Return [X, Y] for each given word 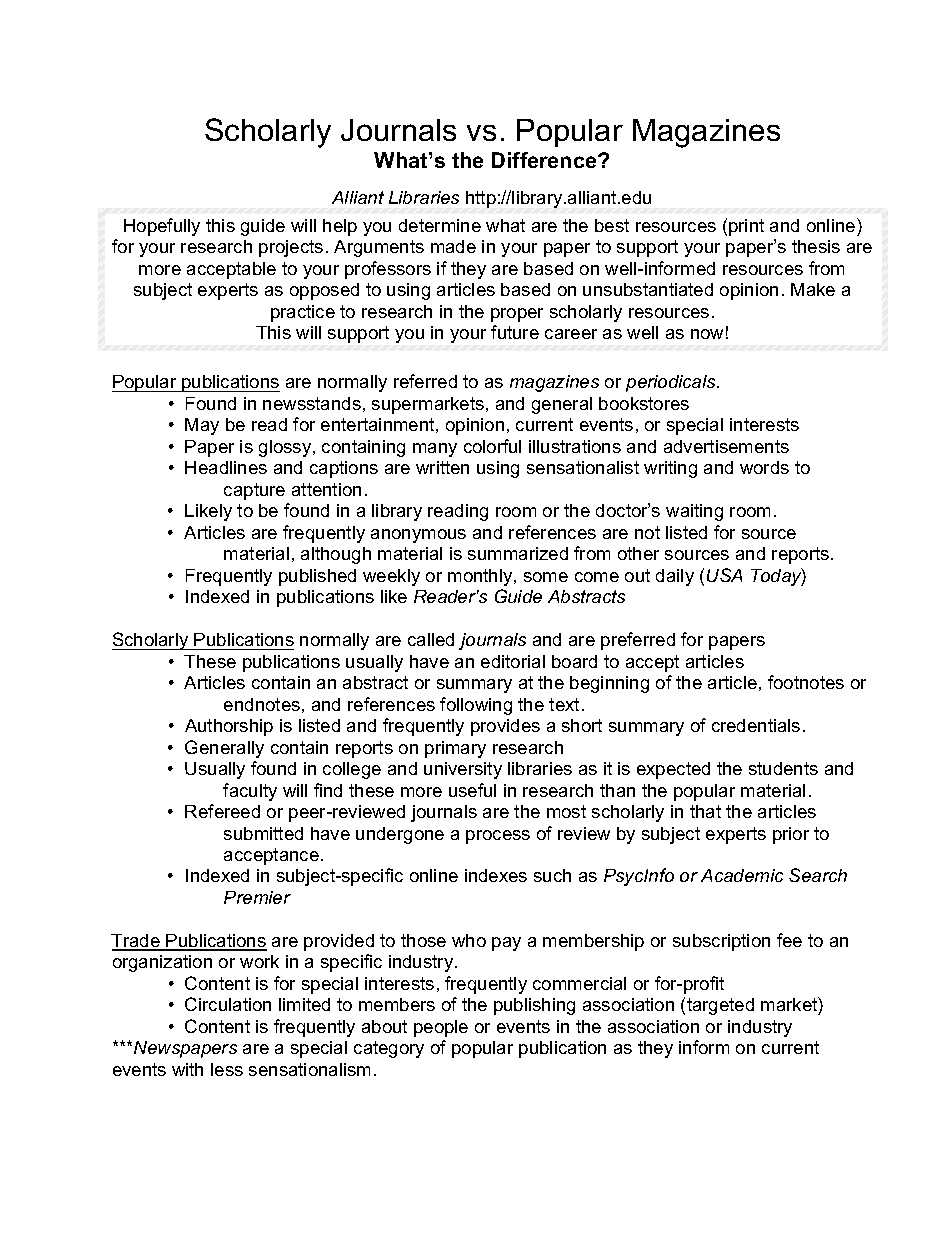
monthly [481, 577]
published [317, 577]
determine [440, 225]
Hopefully [162, 227]
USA [724, 575]
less [227, 1069]
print [746, 227]
